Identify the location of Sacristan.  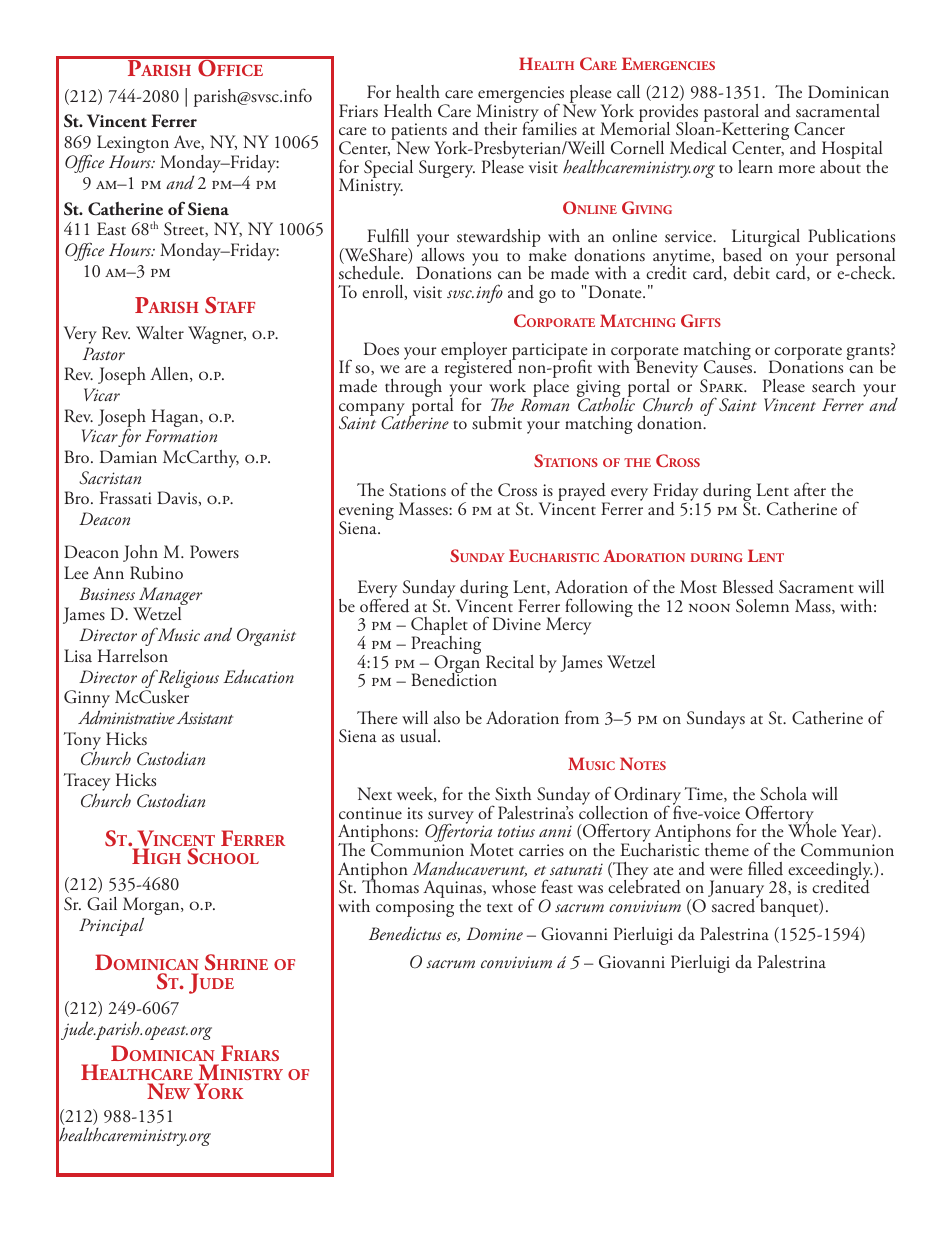
(110, 478).
